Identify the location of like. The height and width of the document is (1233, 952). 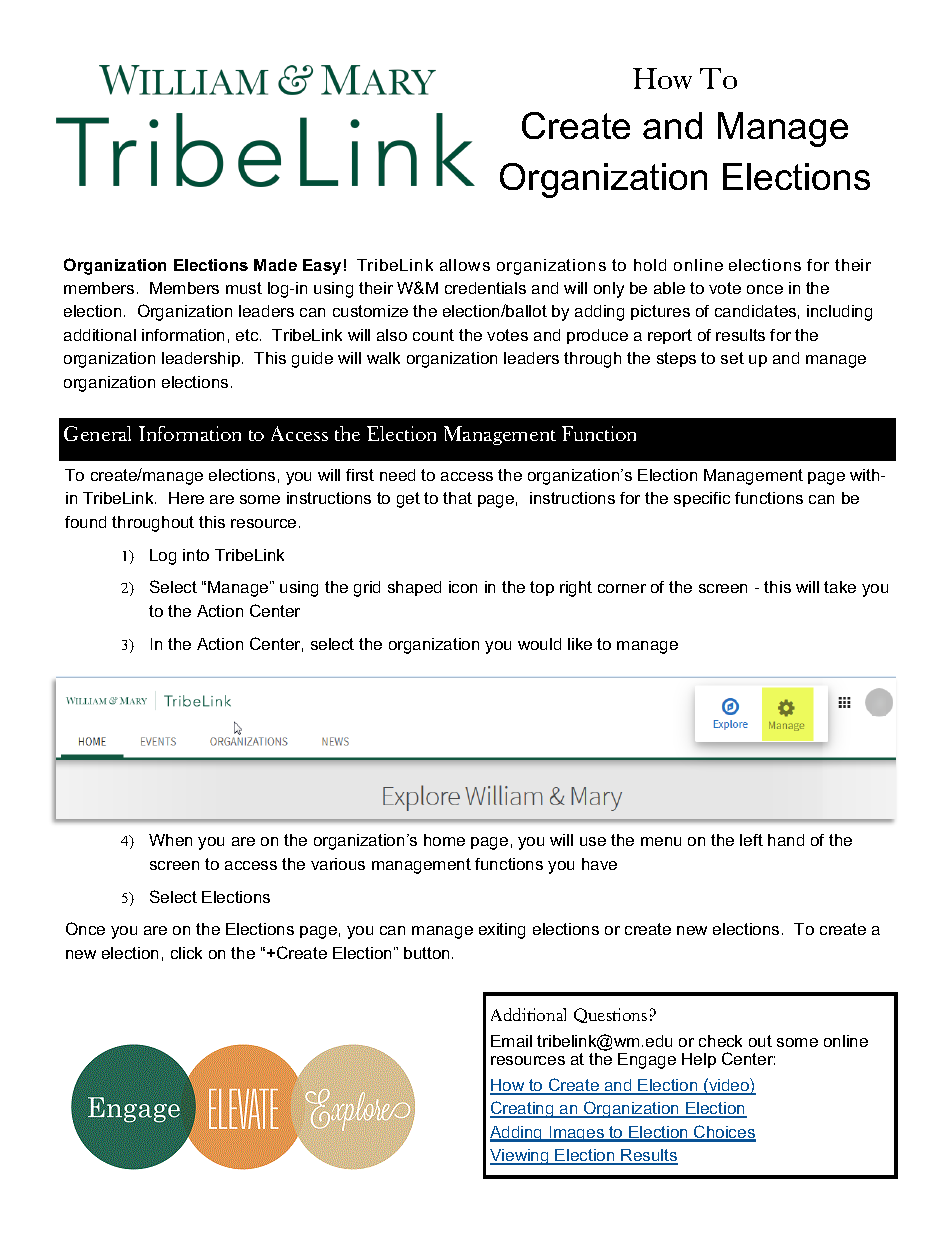
(580, 644).
